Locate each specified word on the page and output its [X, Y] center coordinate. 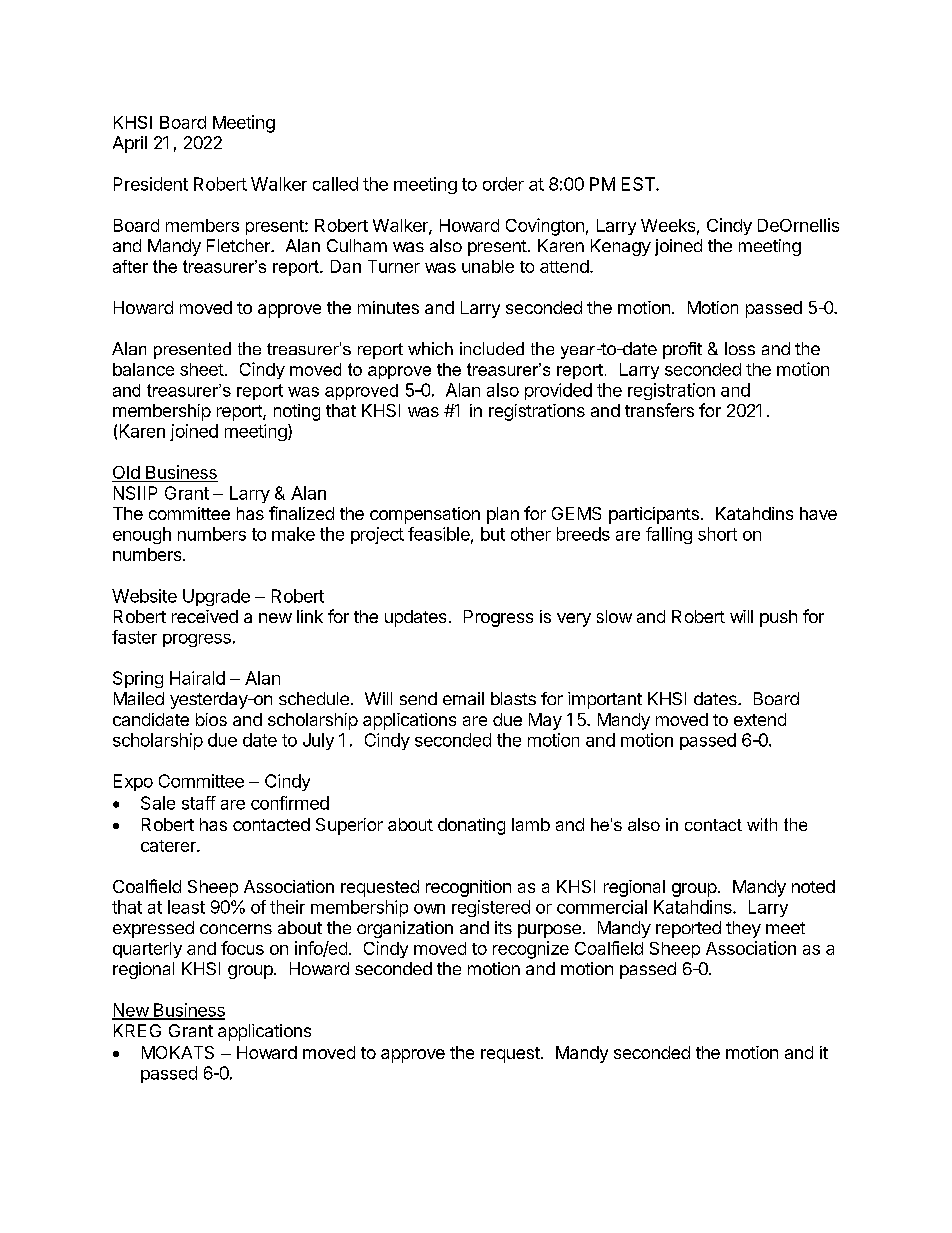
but [493, 534]
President [151, 184]
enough [142, 535]
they [743, 929]
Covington [545, 227]
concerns [236, 929]
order [503, 184]
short [717, 534]
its [503, 927]
